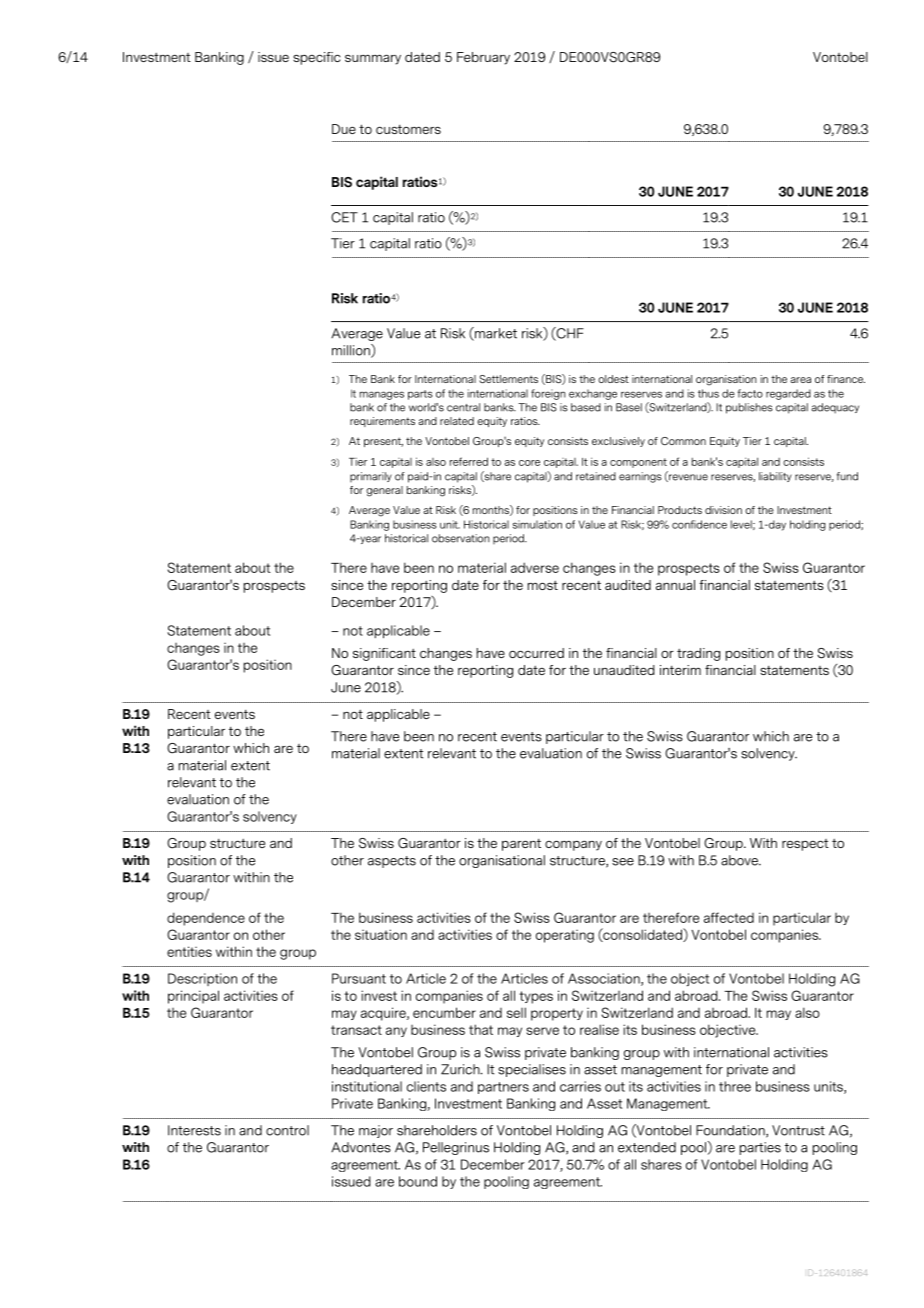  What do you see at coordinates (800, 380) in the document?
I see `area` at bounding box center [800, 380].
